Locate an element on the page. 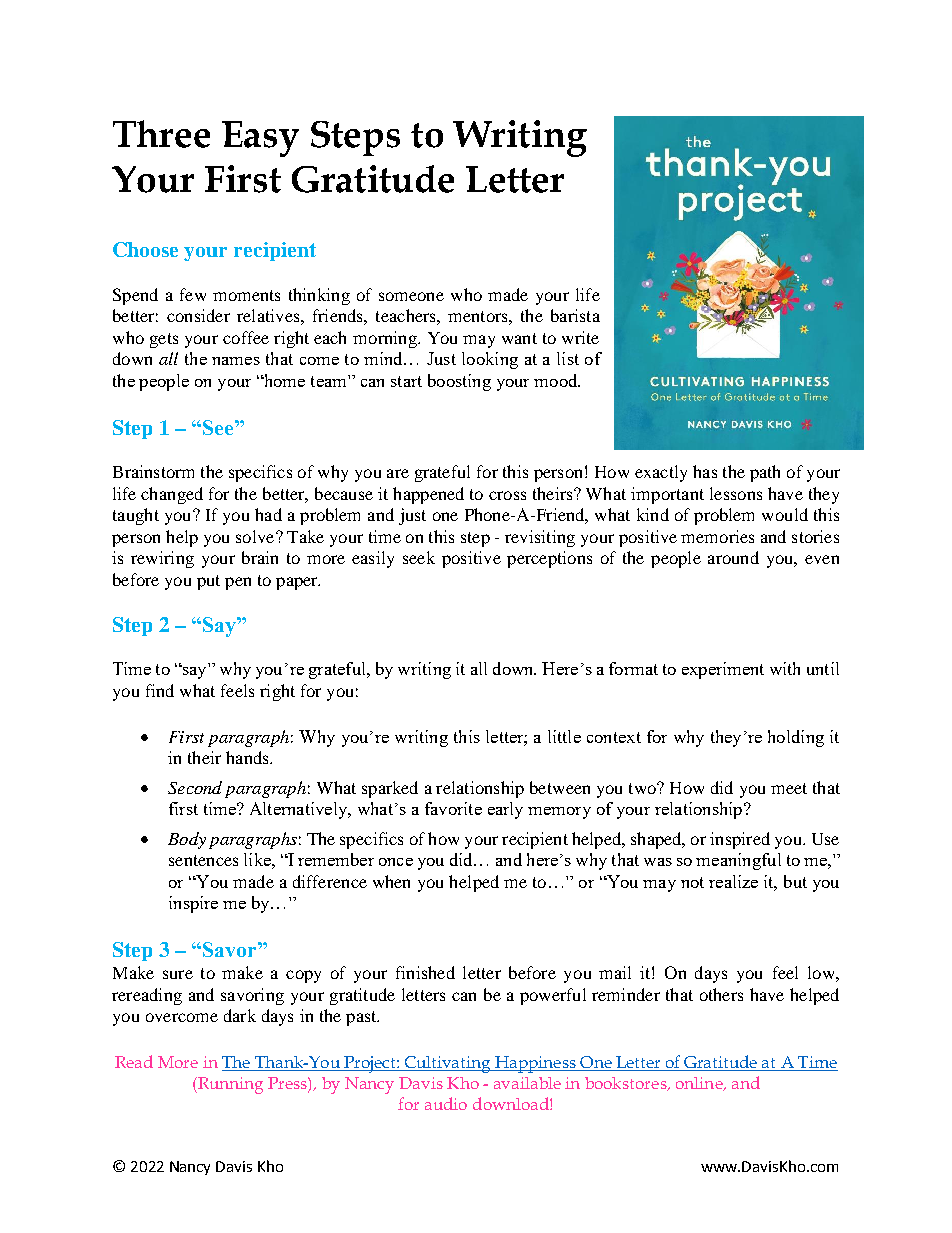  Easy is located at coordinates (260, 139).
